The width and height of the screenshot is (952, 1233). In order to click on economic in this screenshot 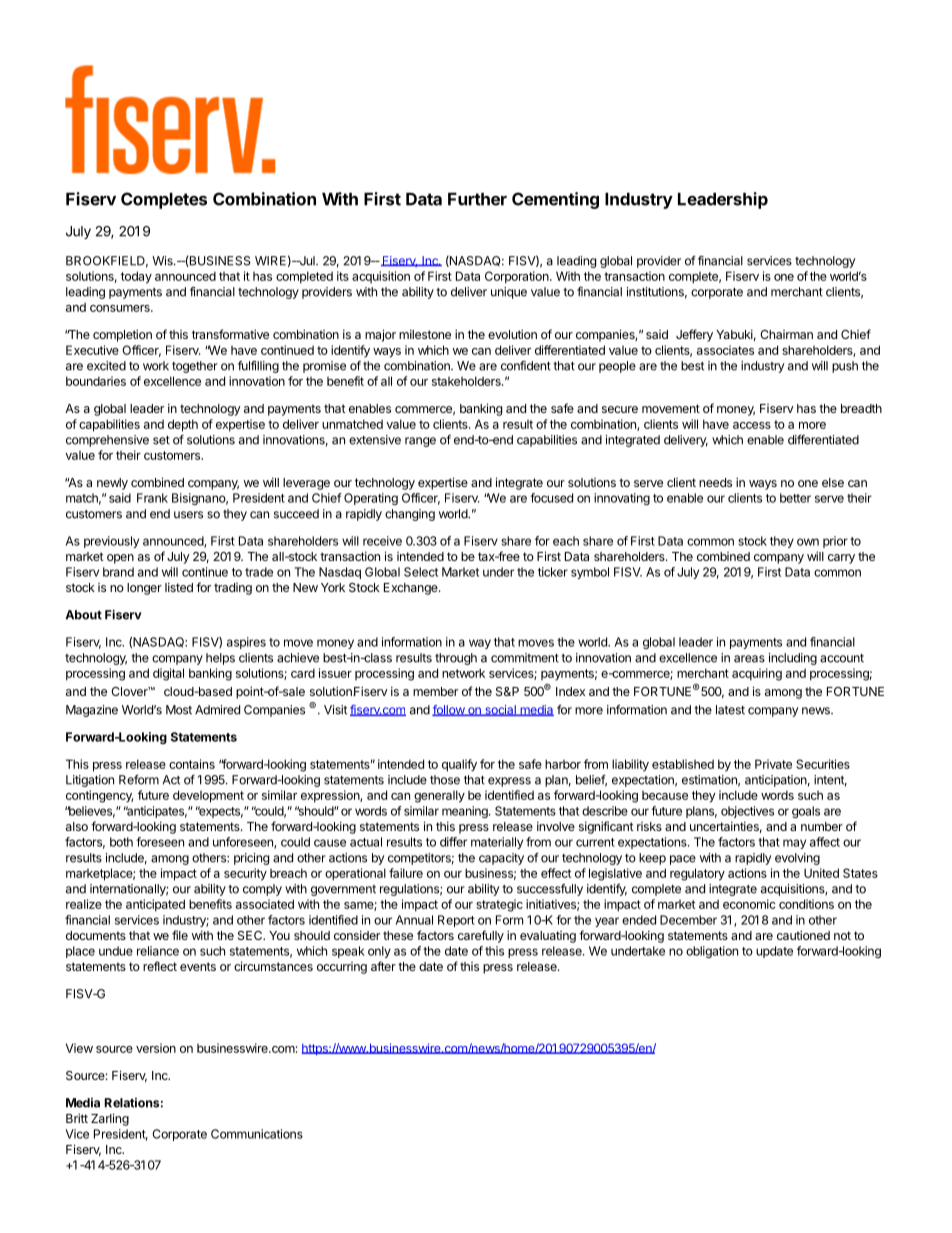, I will do `click(749, 904)`.
